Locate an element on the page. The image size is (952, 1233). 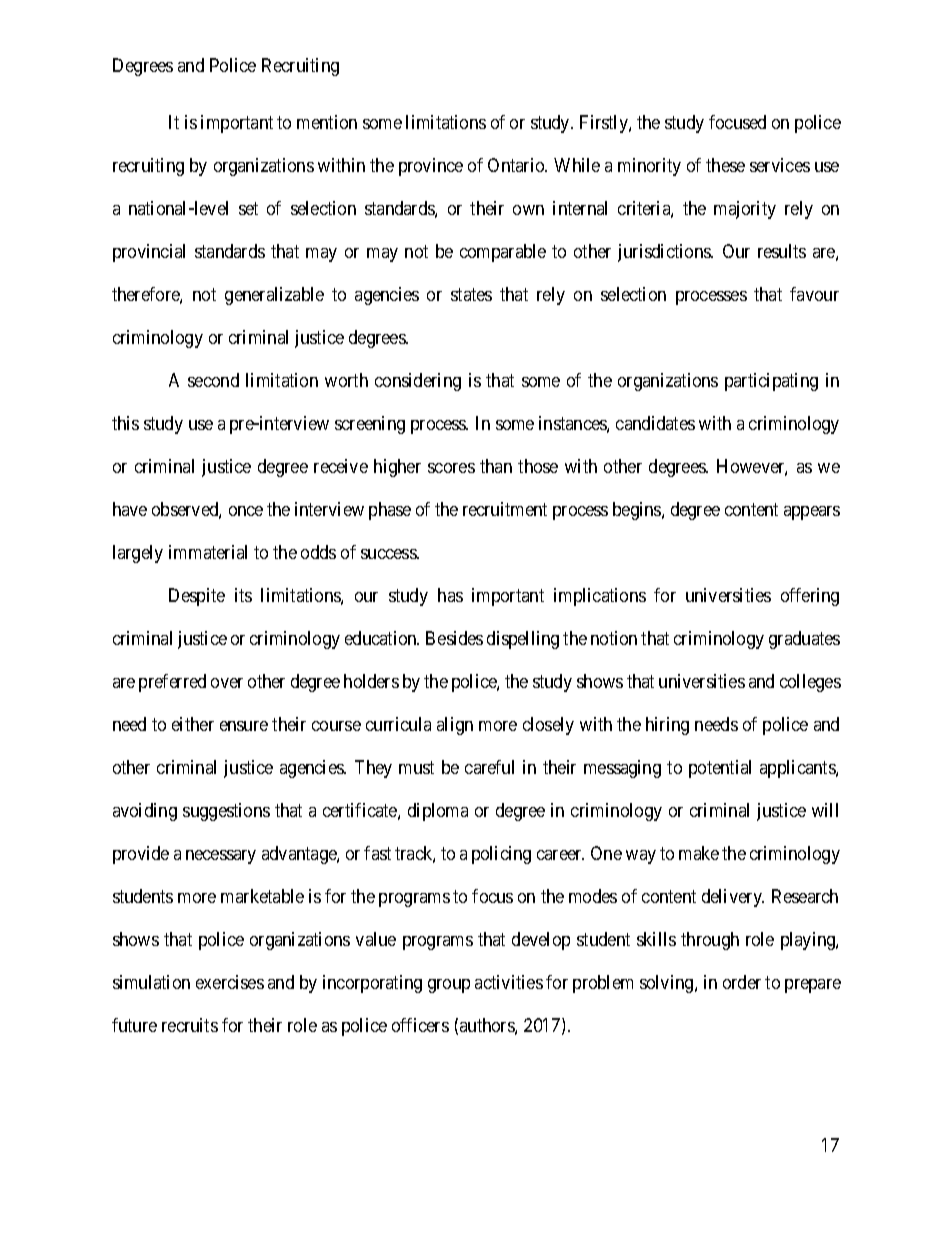
exercises is located at coordinates (230, 982).
